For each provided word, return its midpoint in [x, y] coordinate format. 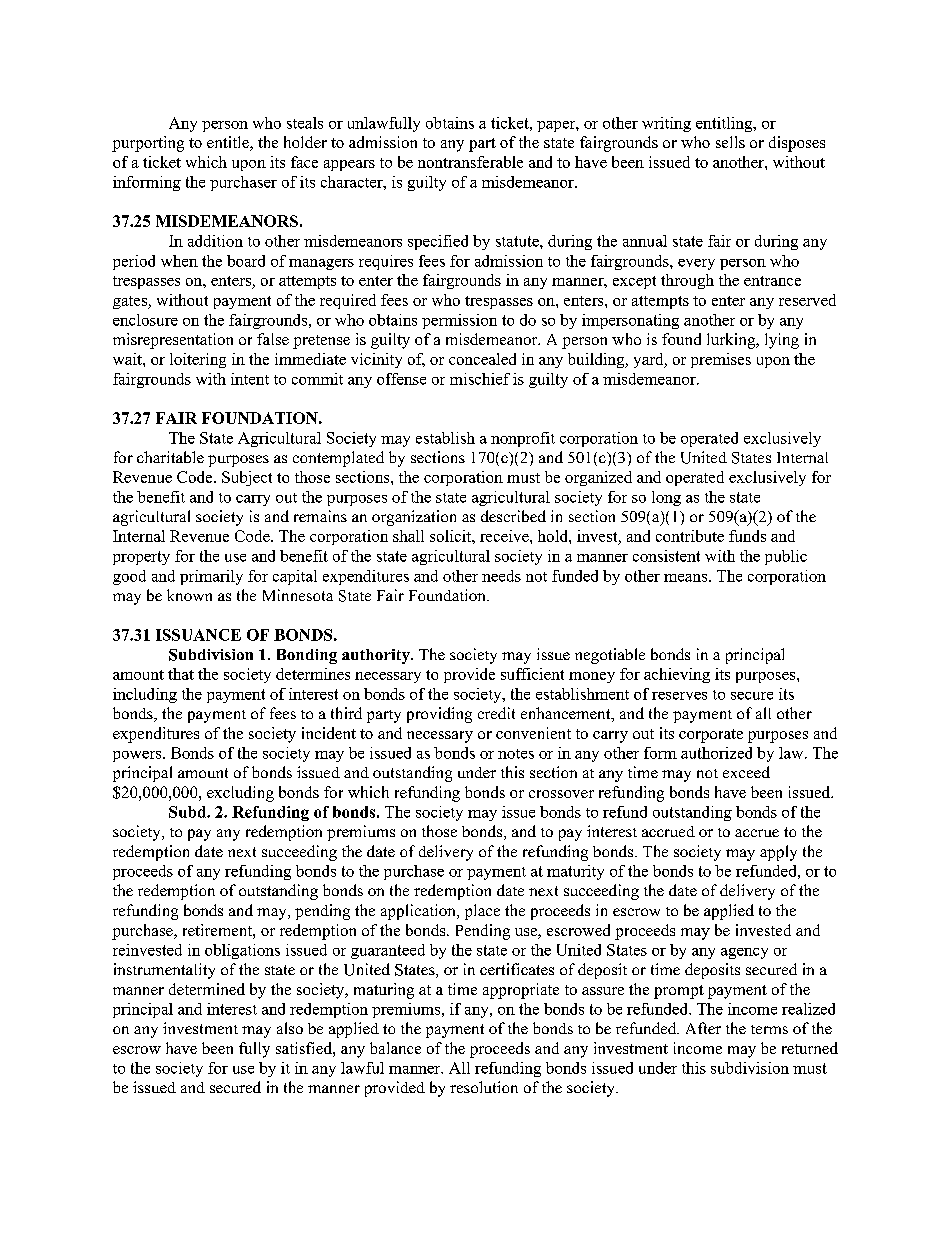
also [290, 1028]
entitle [229, 143]
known [189, 595]
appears [349, 165]
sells [730, 142]
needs [501, 576]
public [786, 557]
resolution [484, 1087]
